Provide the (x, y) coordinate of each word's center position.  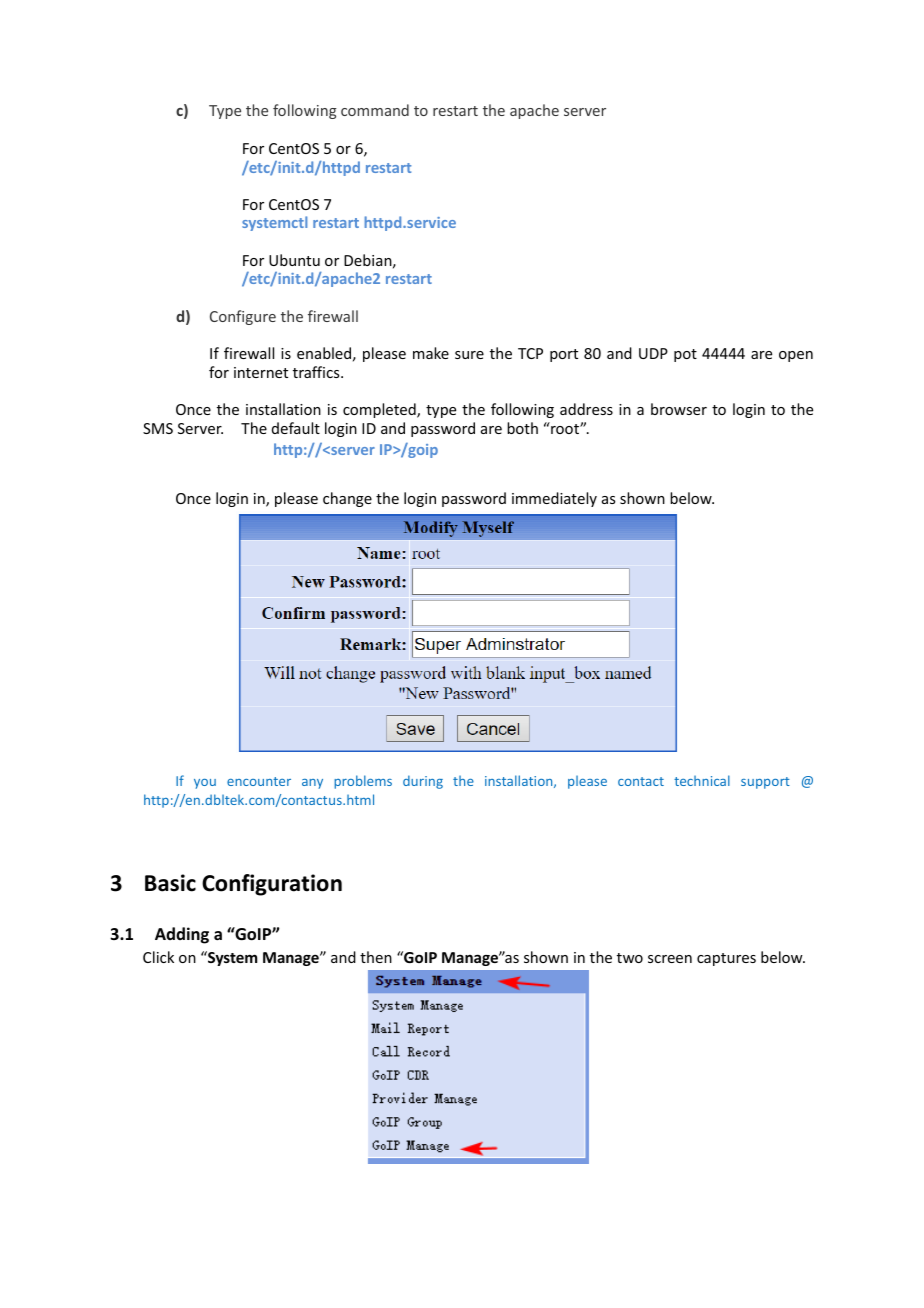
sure (469, 355)
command (375, 110)
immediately (554, 499)
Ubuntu (294, 260)
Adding (182, 935)
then (376, 957)
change (347, 499)
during (423, 782)
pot (685, 355)
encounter (259, 781)
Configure (243, 317)
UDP (653, 353)
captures (726, 959)
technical (702, 780)
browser (679, 409)
